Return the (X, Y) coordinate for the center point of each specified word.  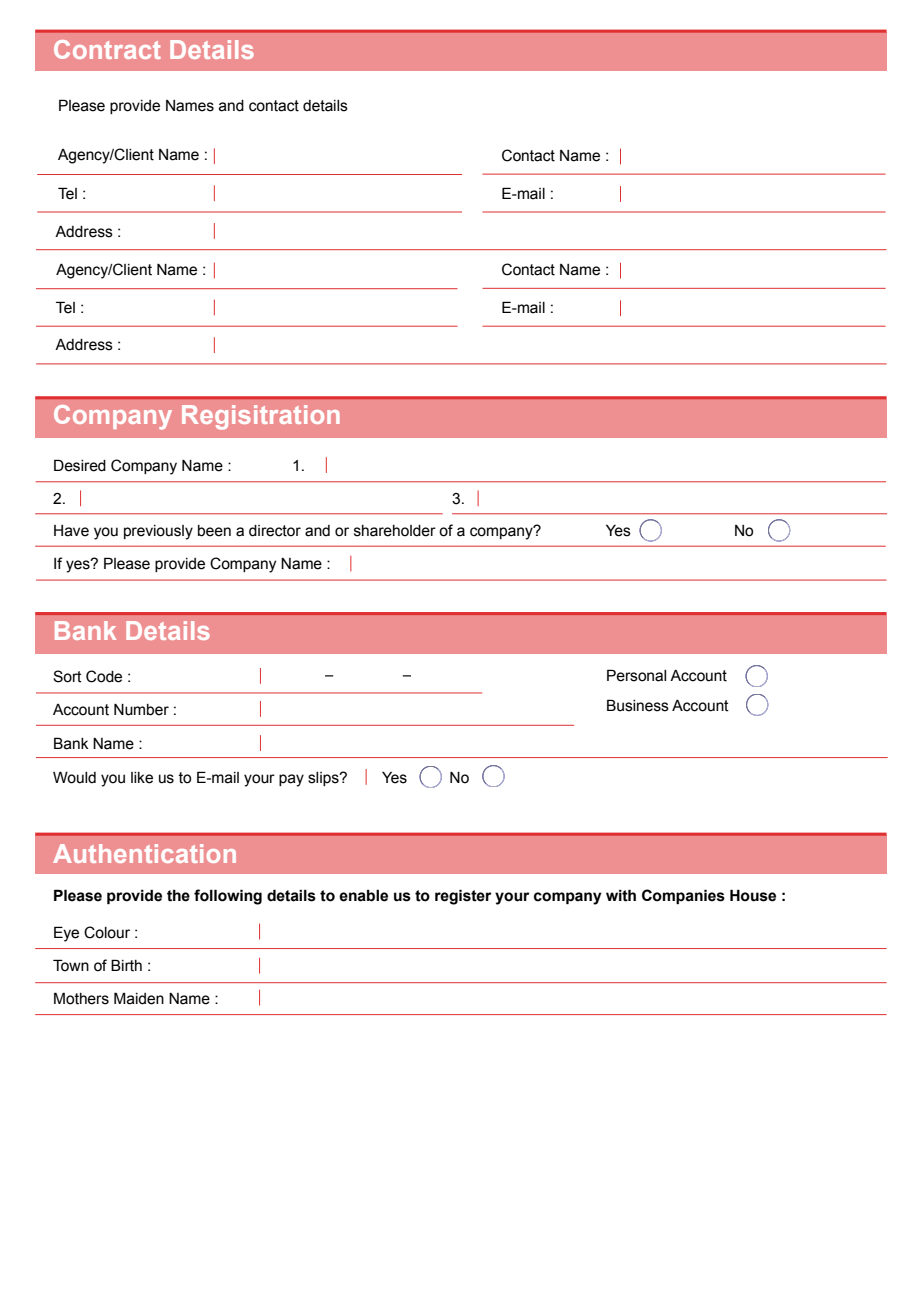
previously (158, 532)
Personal (636, 675)
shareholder (395, 531)
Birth (126, 965)
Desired (80, 465)
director (275, 531)
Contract (107, 49)
